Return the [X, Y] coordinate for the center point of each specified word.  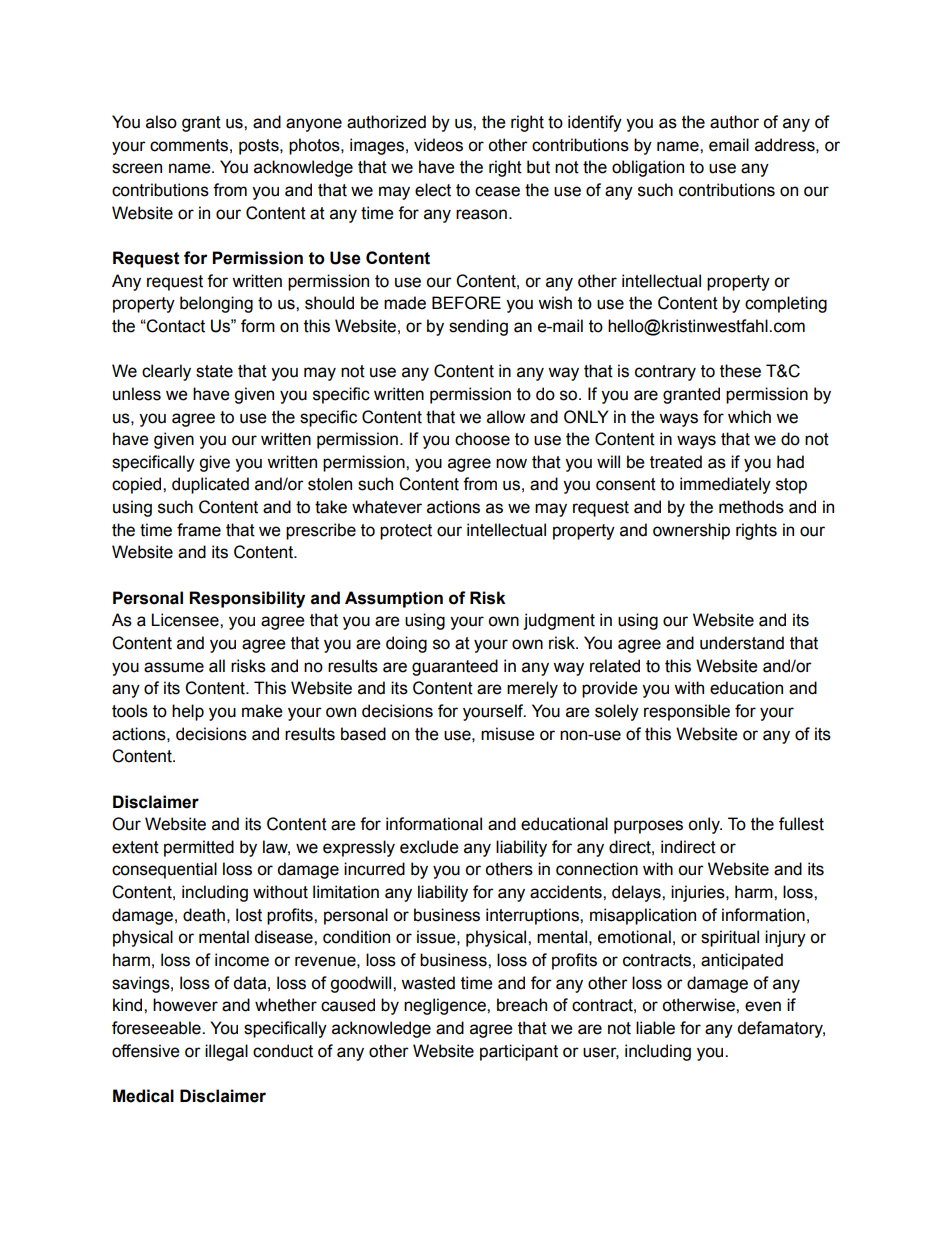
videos [438, 145]
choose [482, 439]
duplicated [210, 485]
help [188, 712]
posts [260, 147]
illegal [226, 1052]
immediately [725, 485]
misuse [508, 734]
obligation [648, 168]
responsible [687, 712]
